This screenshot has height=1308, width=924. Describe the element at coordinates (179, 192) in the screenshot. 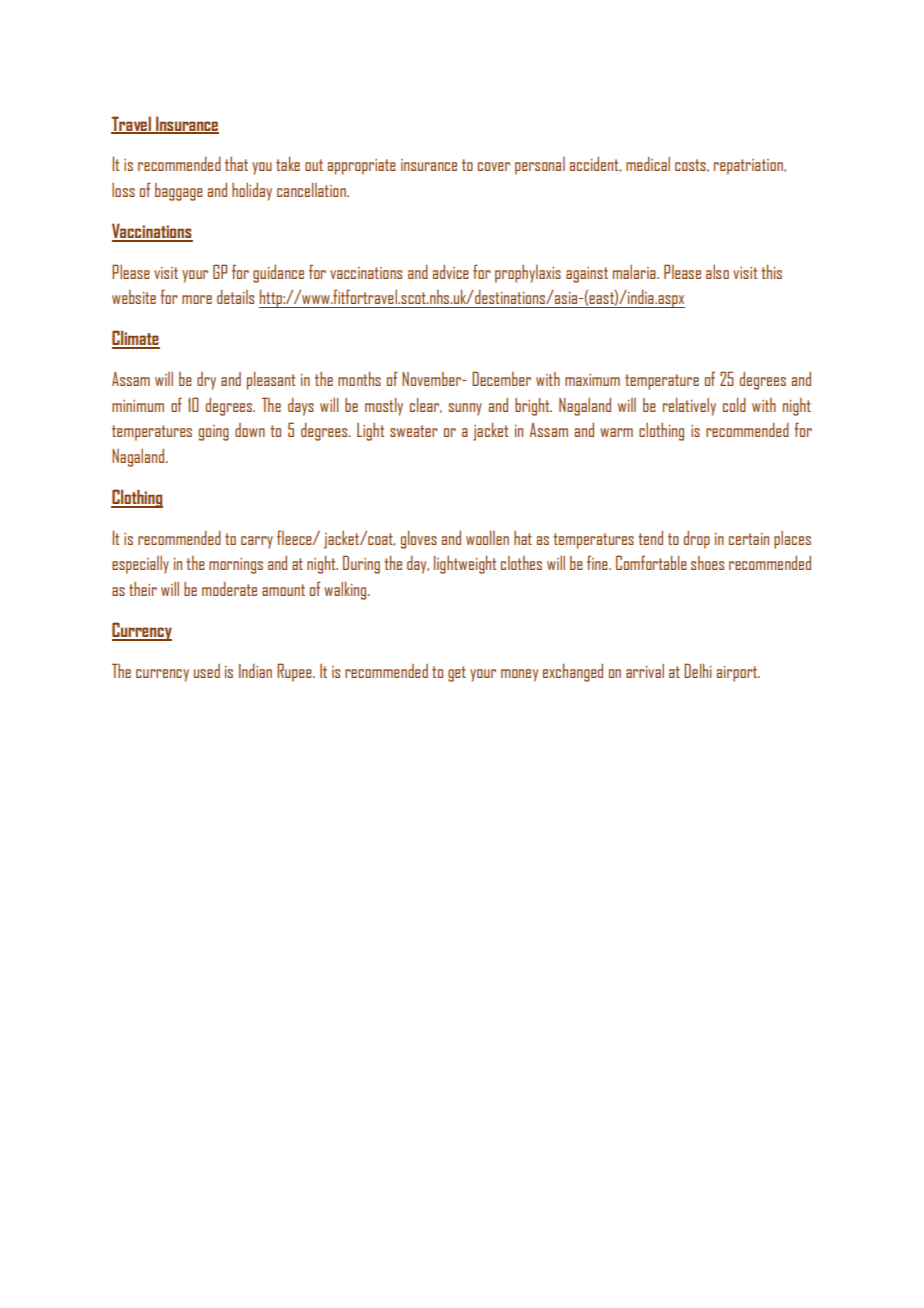

I see `baggage` at that location.
